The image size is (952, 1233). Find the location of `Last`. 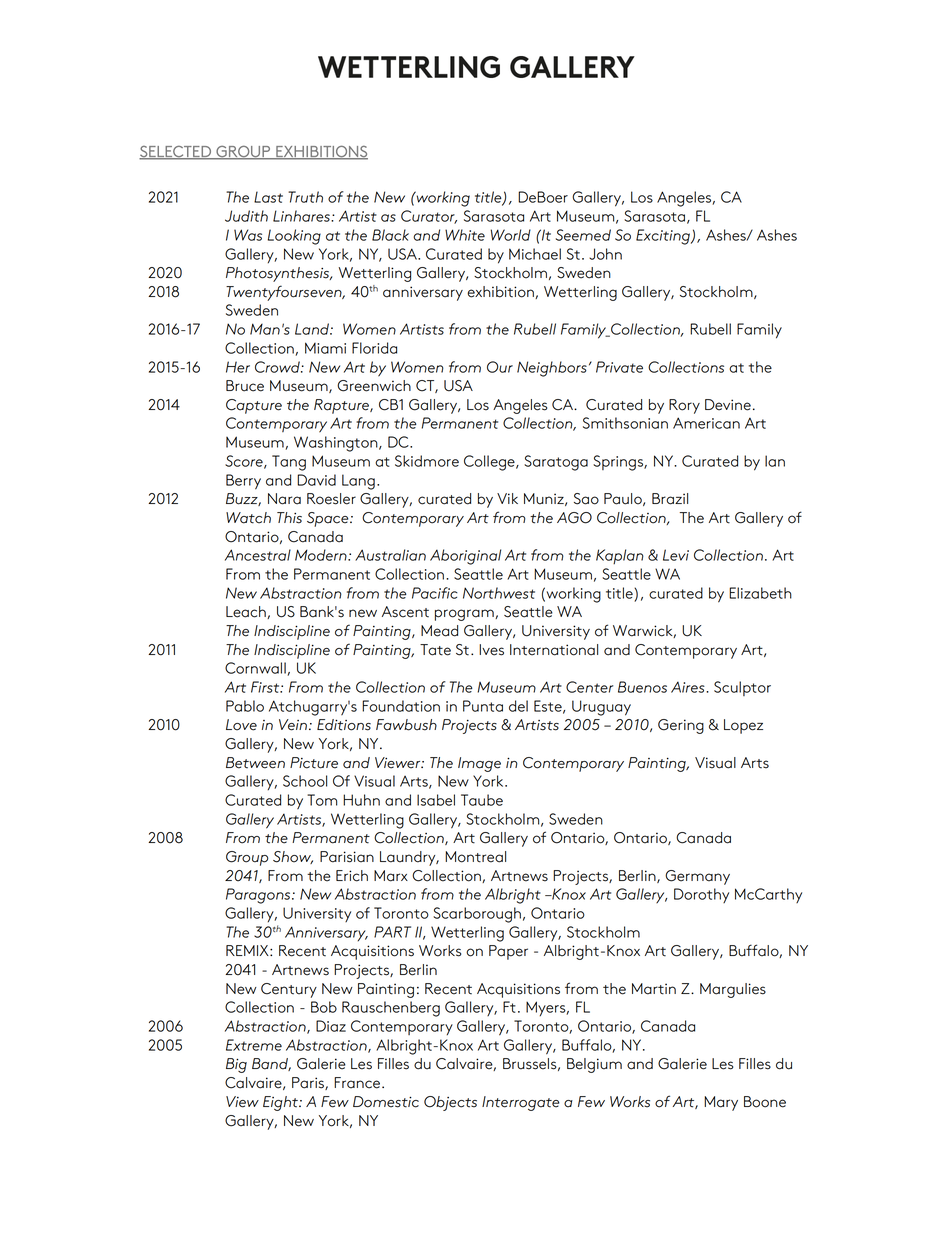

Last is located at coordinates (268, 197).
